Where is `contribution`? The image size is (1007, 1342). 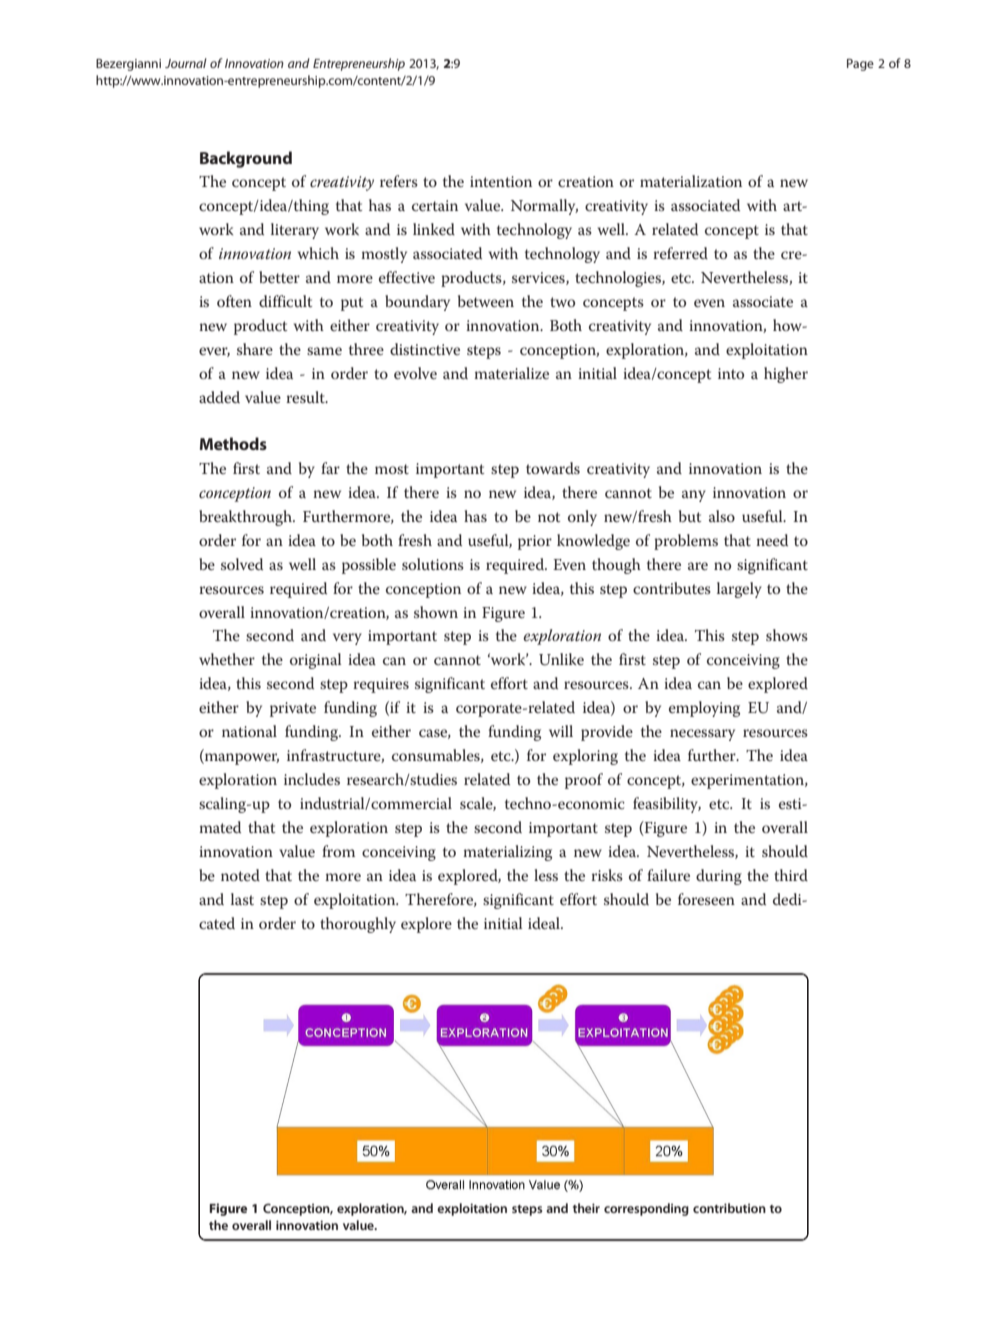 contribution is located at coordinates (729, 1208).
